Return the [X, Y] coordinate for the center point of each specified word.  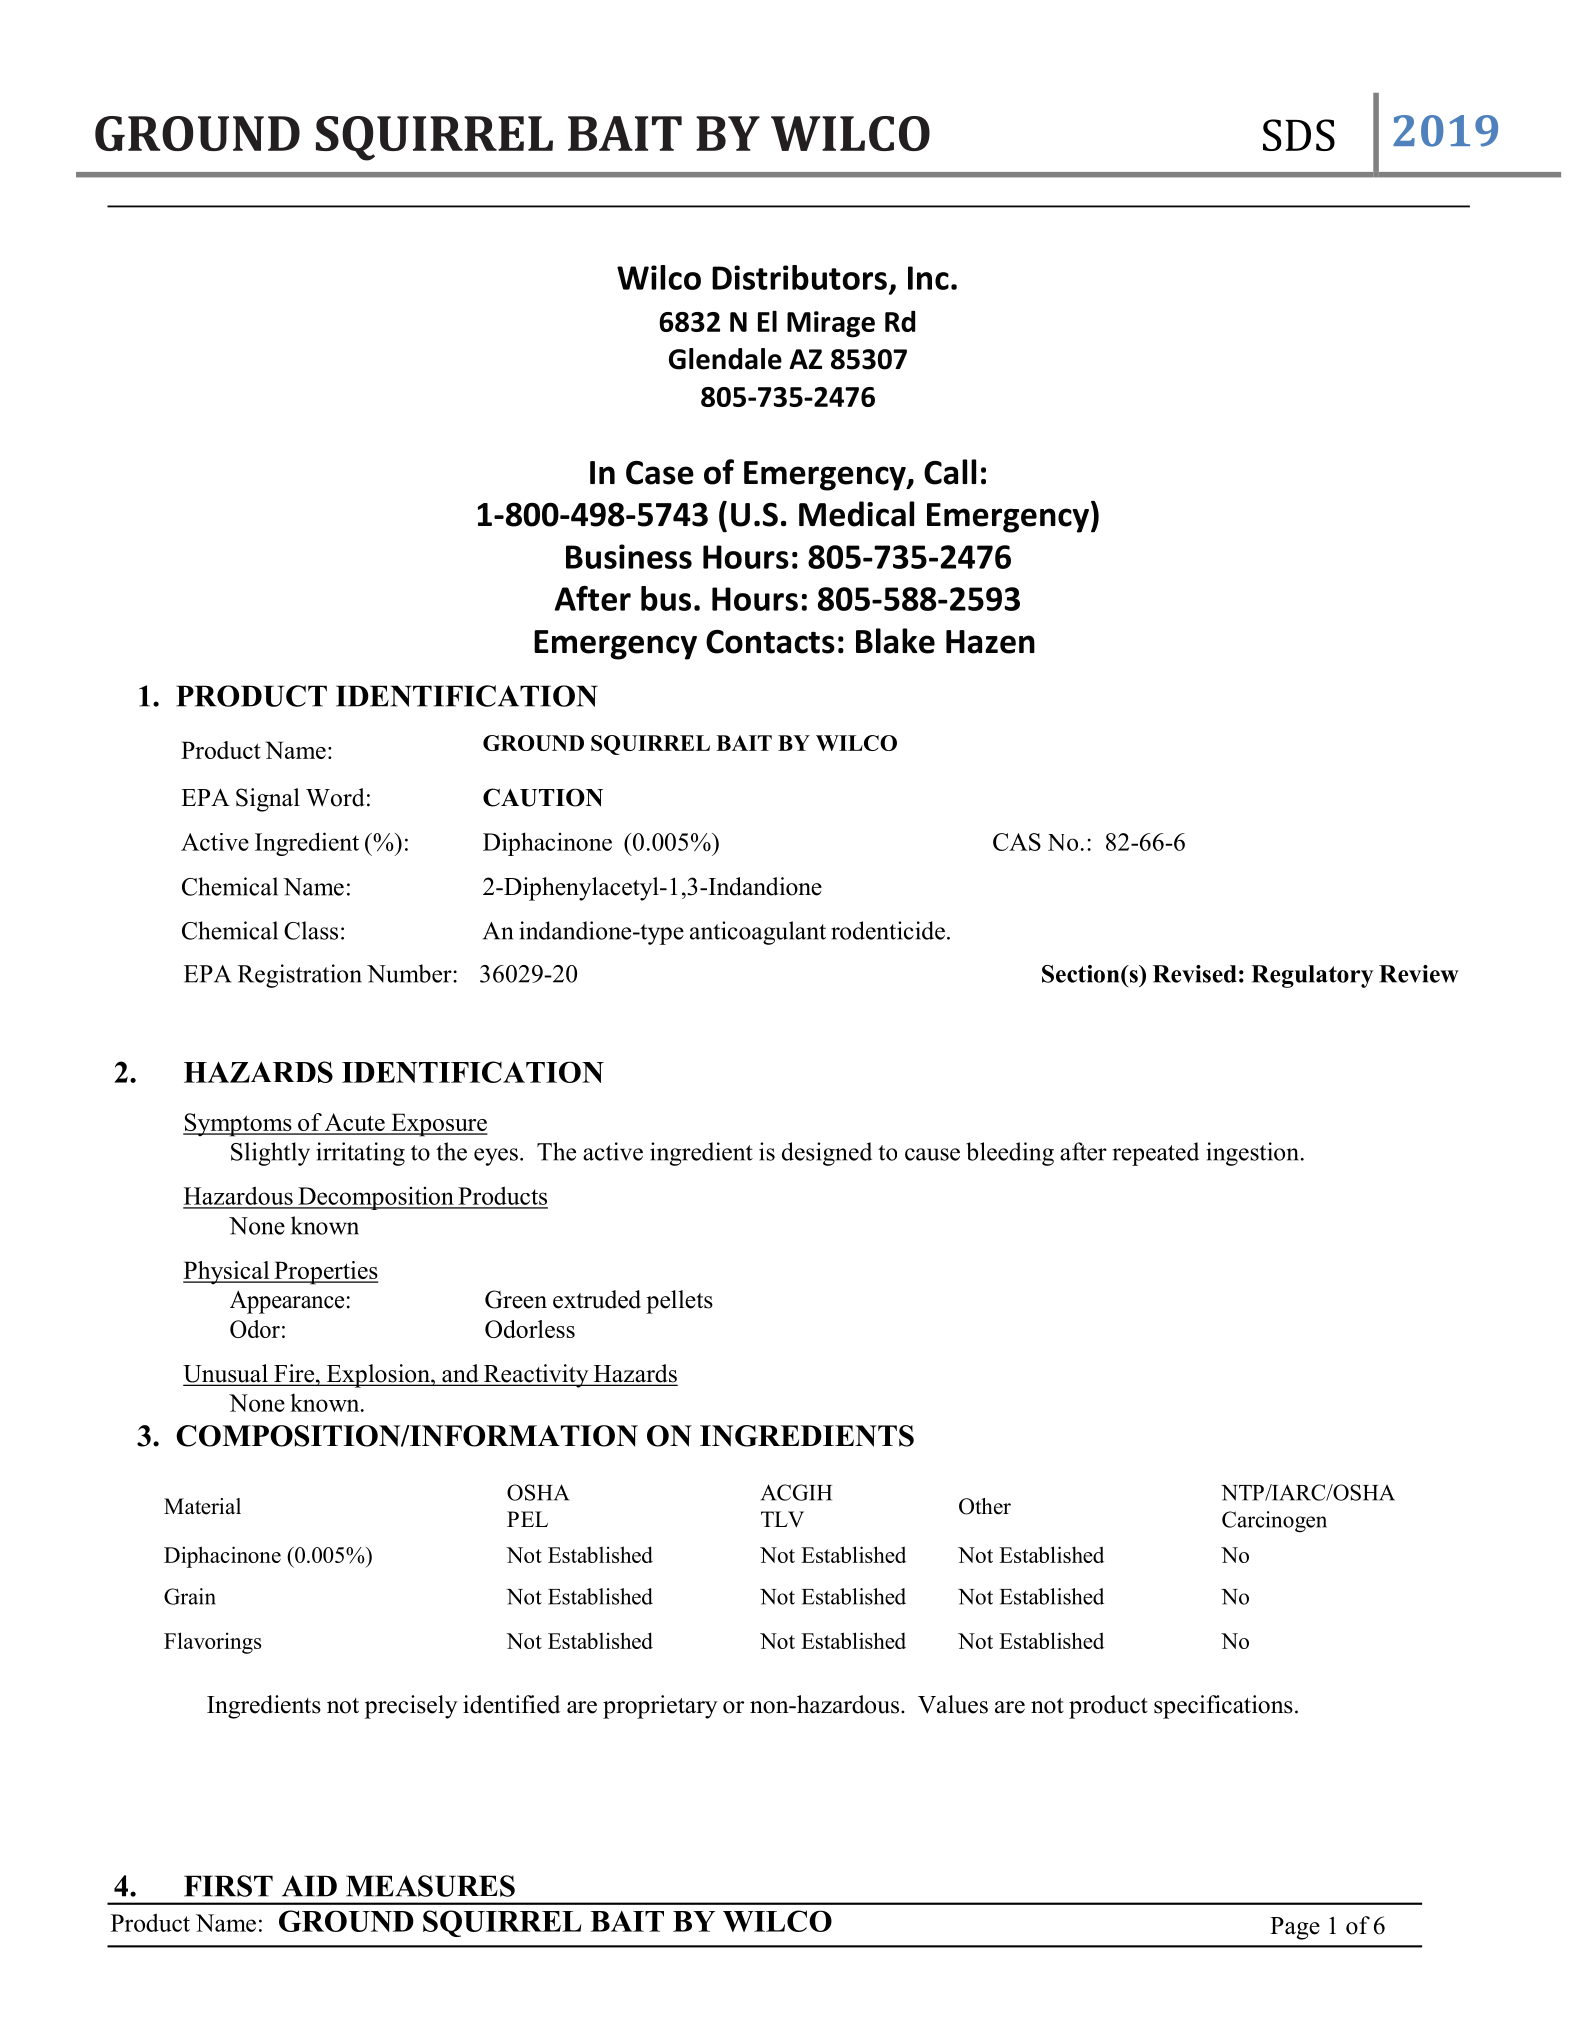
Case [660, 473]
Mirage [831, 324]
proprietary [660, 1707]
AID [309, 1886]
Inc [928, 278]
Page [1295, 1928]
